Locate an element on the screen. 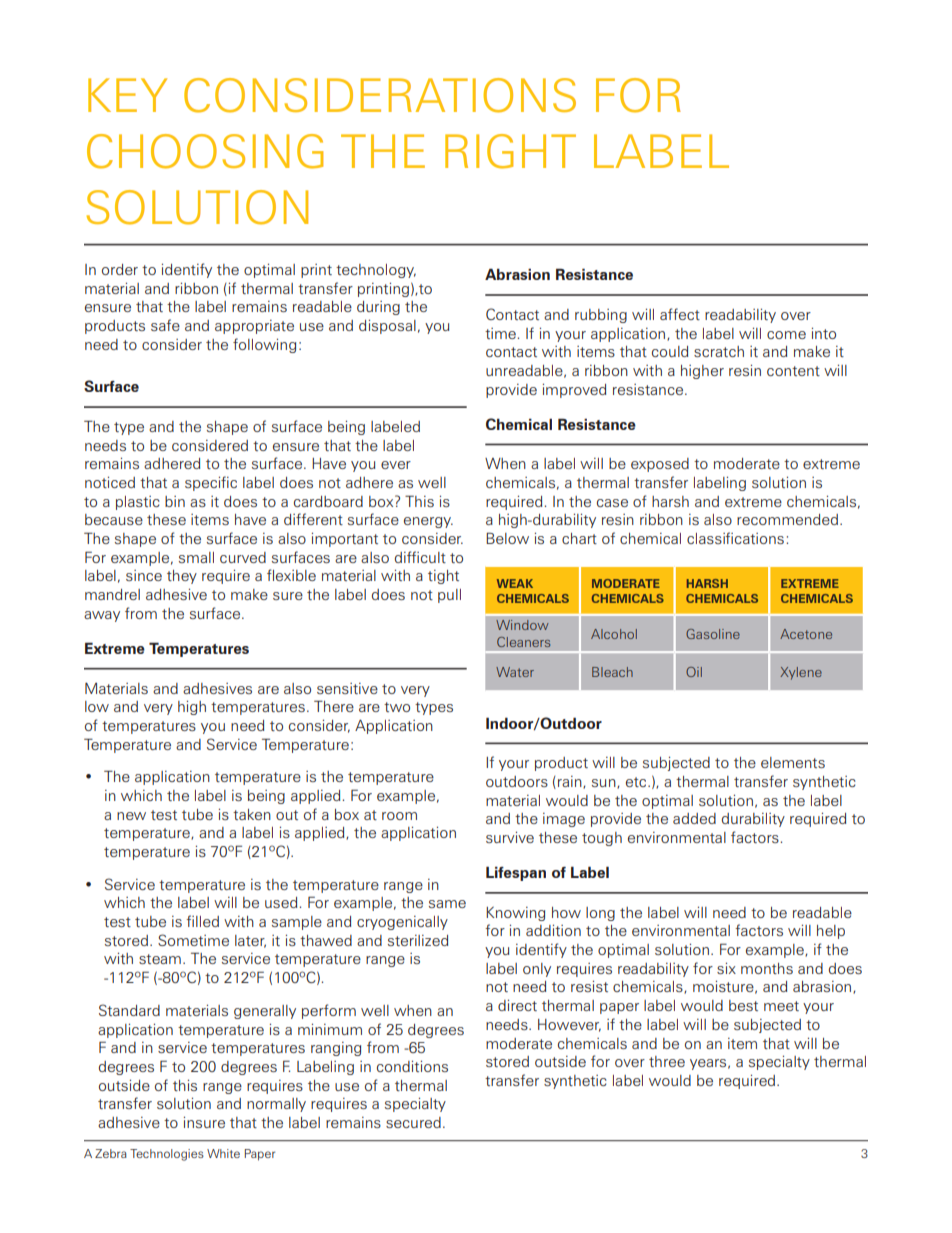 This screenshot has width=952, height=1233. three is located at coordinates (667, 1061).
